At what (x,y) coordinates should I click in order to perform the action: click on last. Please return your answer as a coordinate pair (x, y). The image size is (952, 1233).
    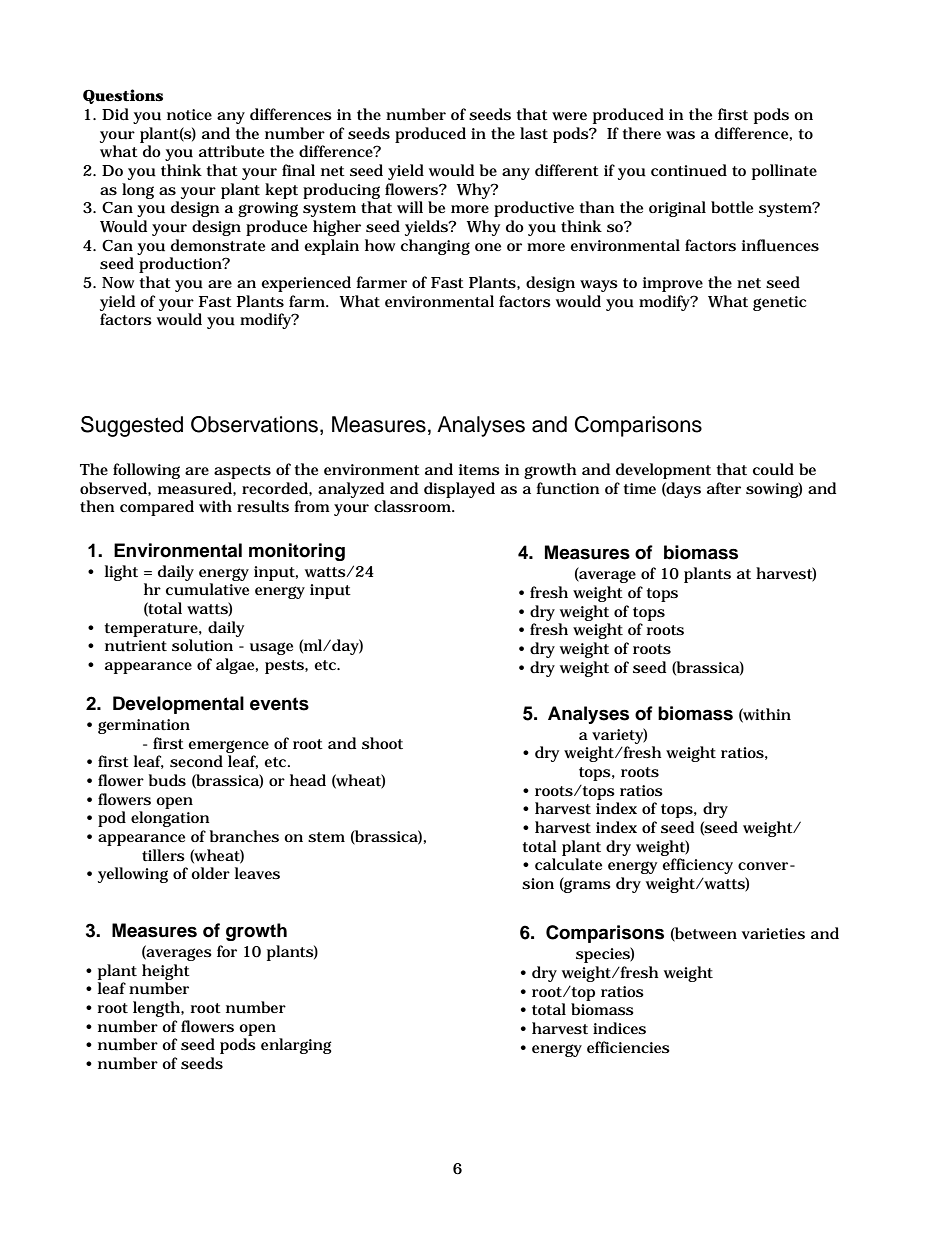
    Looking at the image, I should click on (534, 133).
